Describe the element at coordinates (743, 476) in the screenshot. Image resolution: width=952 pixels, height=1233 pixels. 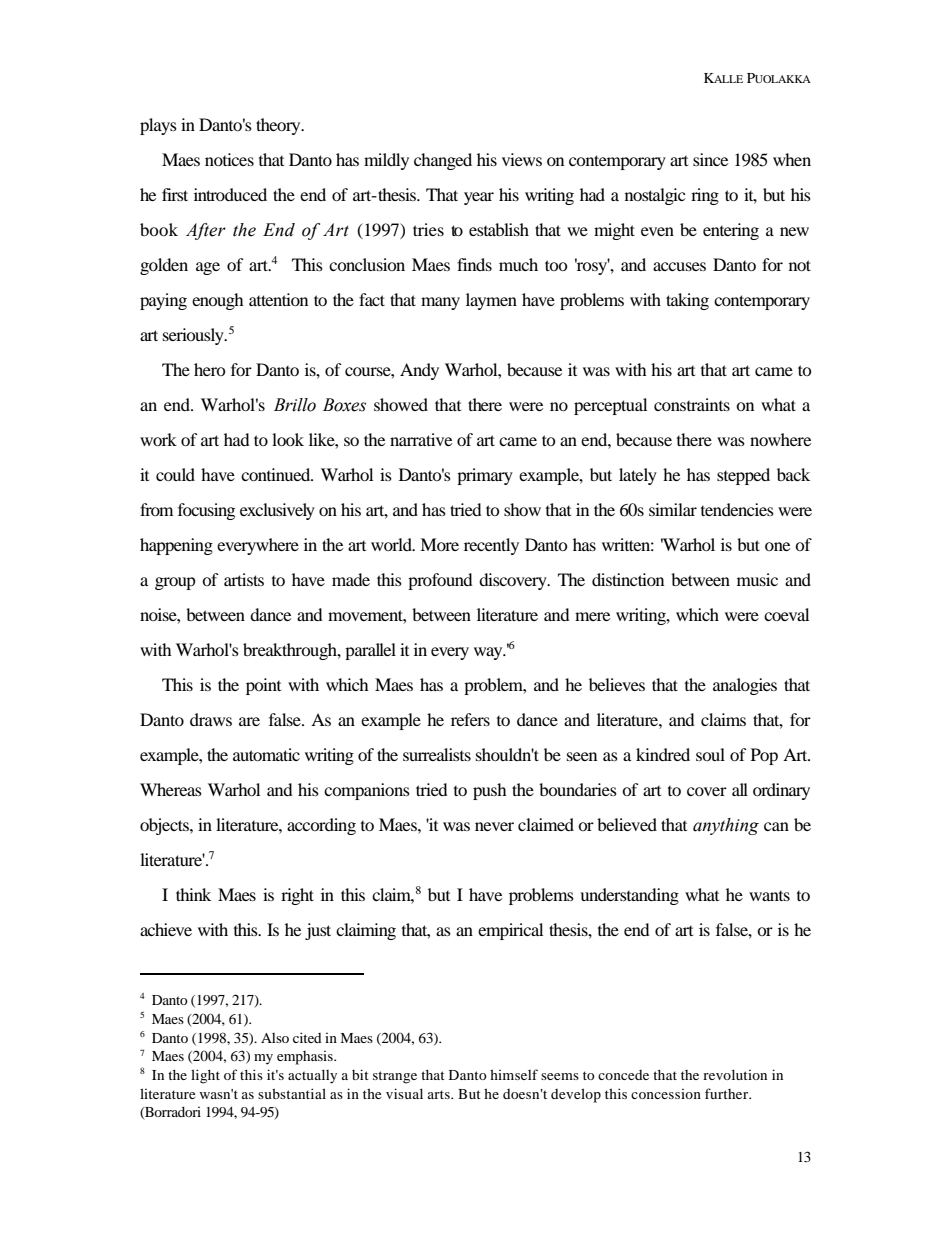
I see `stepped` at that location.
